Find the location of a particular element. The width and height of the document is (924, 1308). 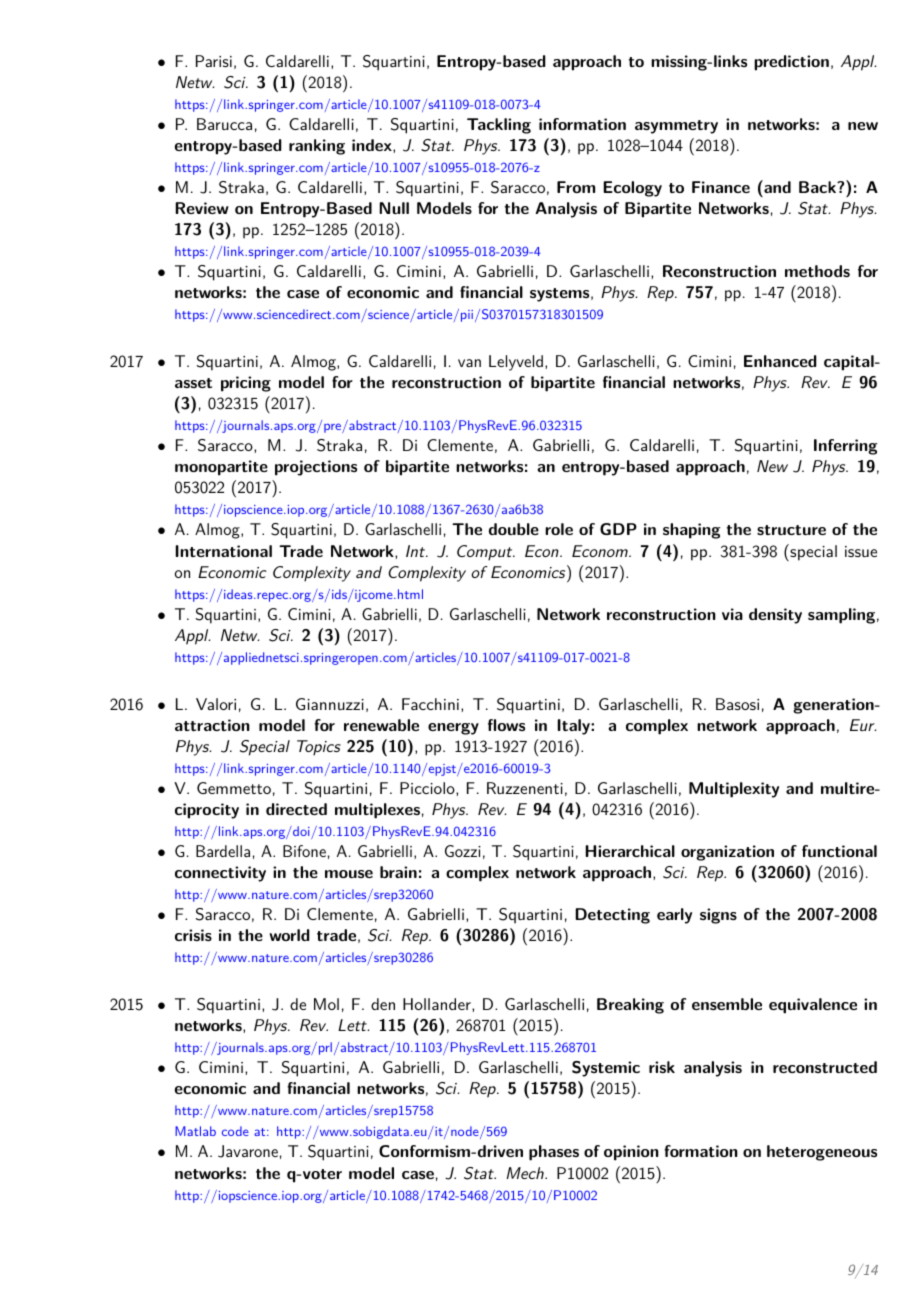

phases is located at coordinates (554, 1153).
